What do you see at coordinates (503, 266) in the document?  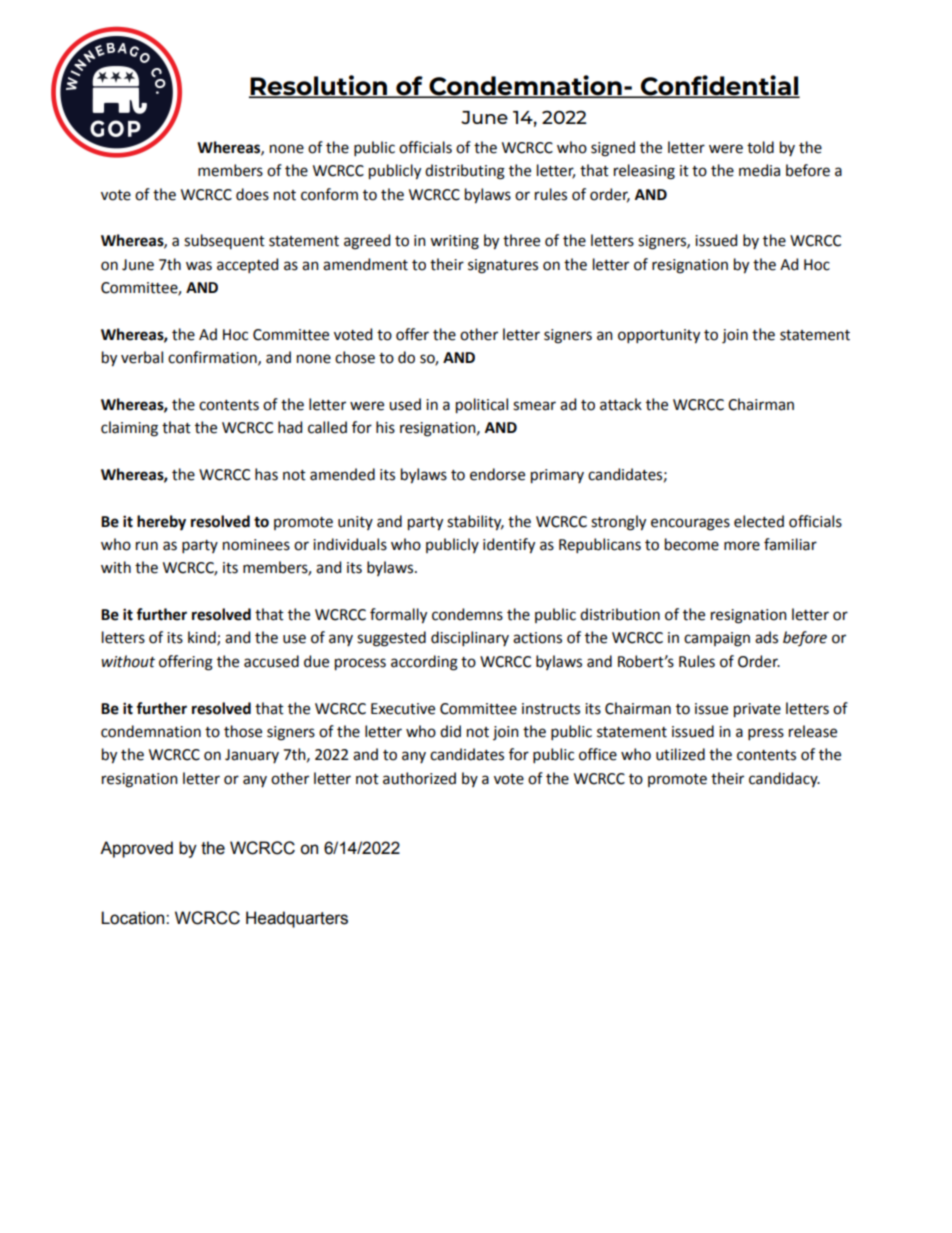 I see `signatures` at bounding box center [503, 266].
